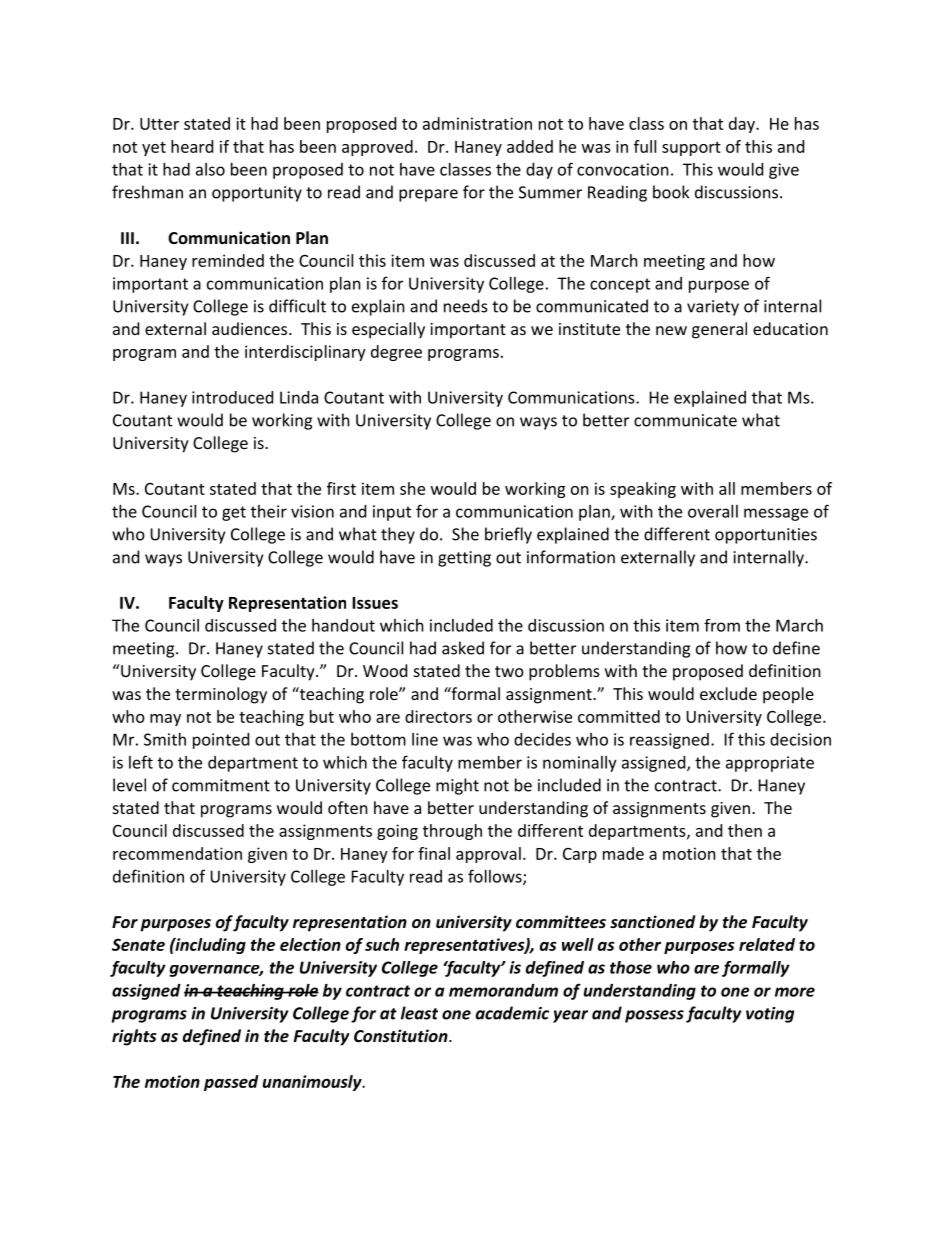 This screenshot has width=952, height=1233. Describe the element at coordinates (722, 625) in the screenshot. I see `from` at that location.
